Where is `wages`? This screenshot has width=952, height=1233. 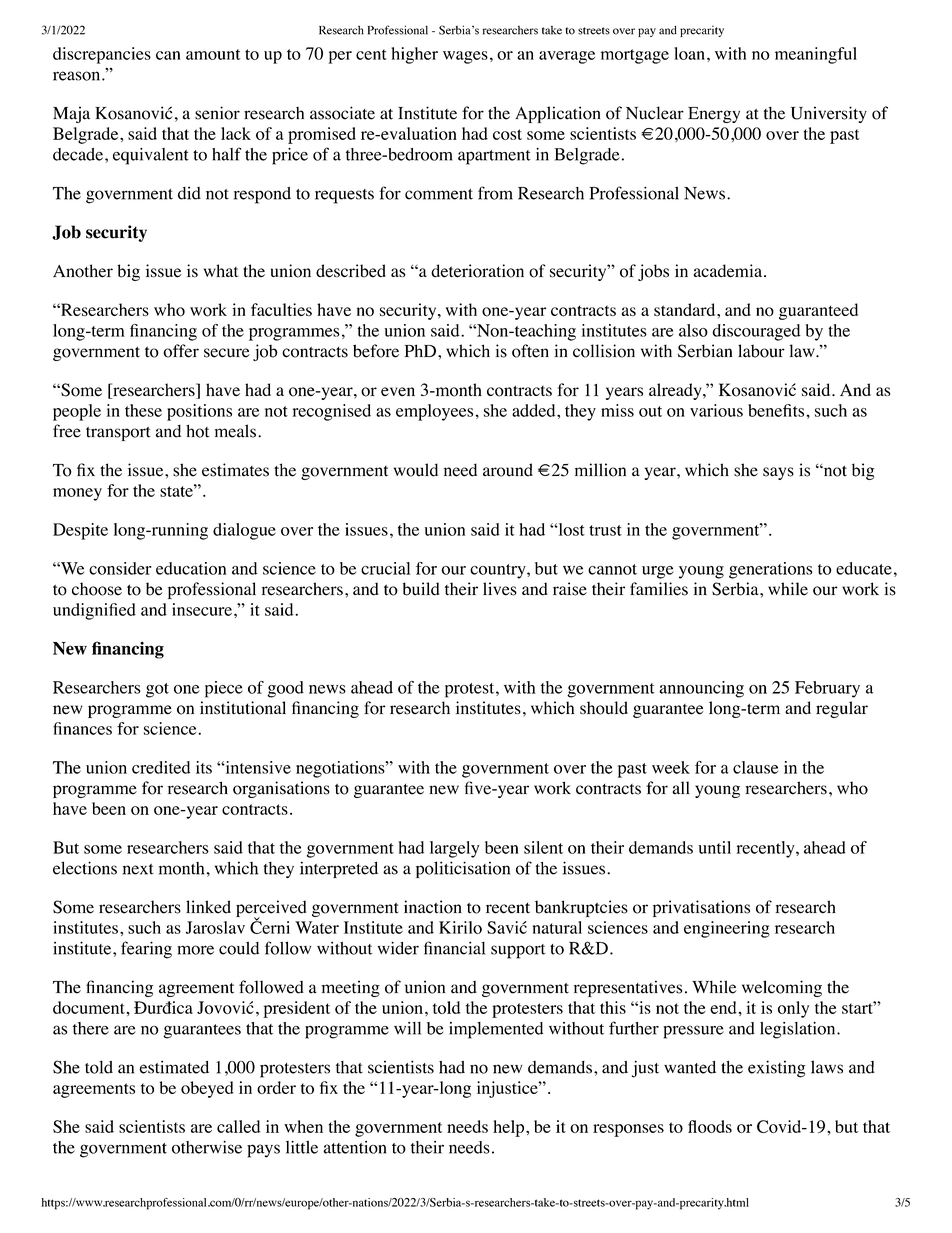 wages is located at coordinates (465, 57).
